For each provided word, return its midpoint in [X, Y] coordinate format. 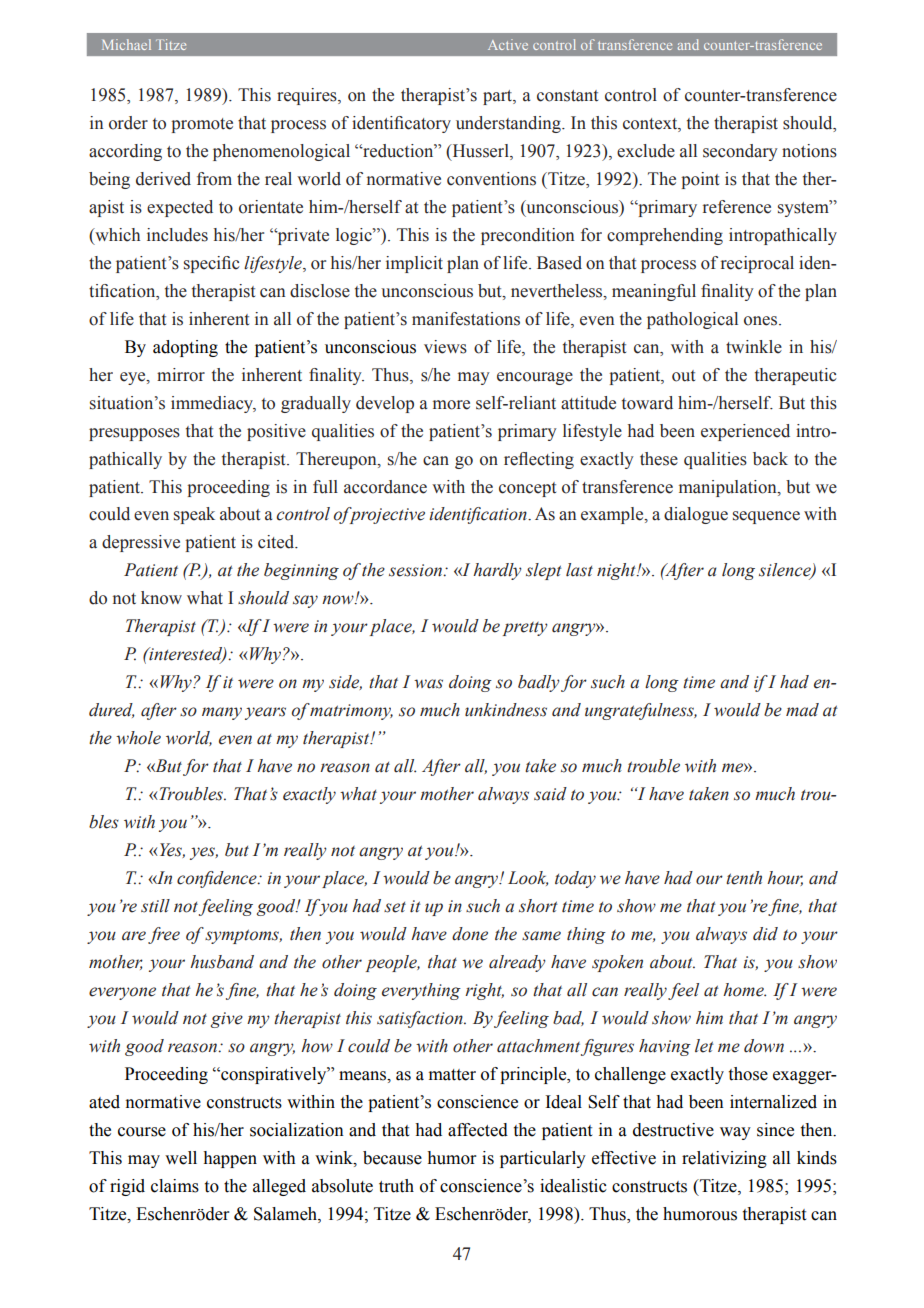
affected [478, 1130]
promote [202, 125]
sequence [766, 517]
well [181, 1158]
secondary [740, 152]
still [155, 906]
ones [762, 321]
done [470, 934]
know [161, 598]
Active [508, 44]
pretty [525, 629]
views [445, 347]
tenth [744, 878]
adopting [185, 348]
